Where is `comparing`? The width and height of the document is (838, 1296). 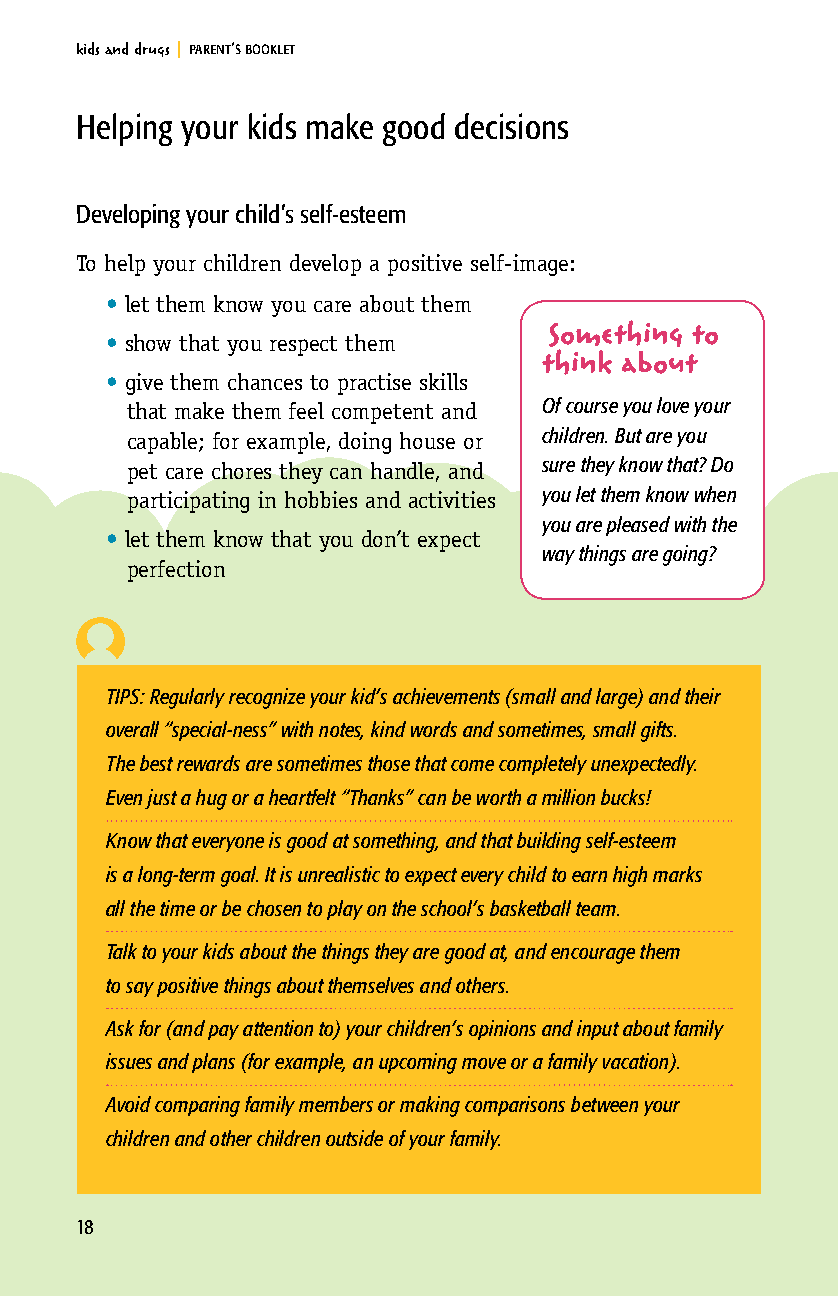 comparing is located at coordinates (197, 1106).
